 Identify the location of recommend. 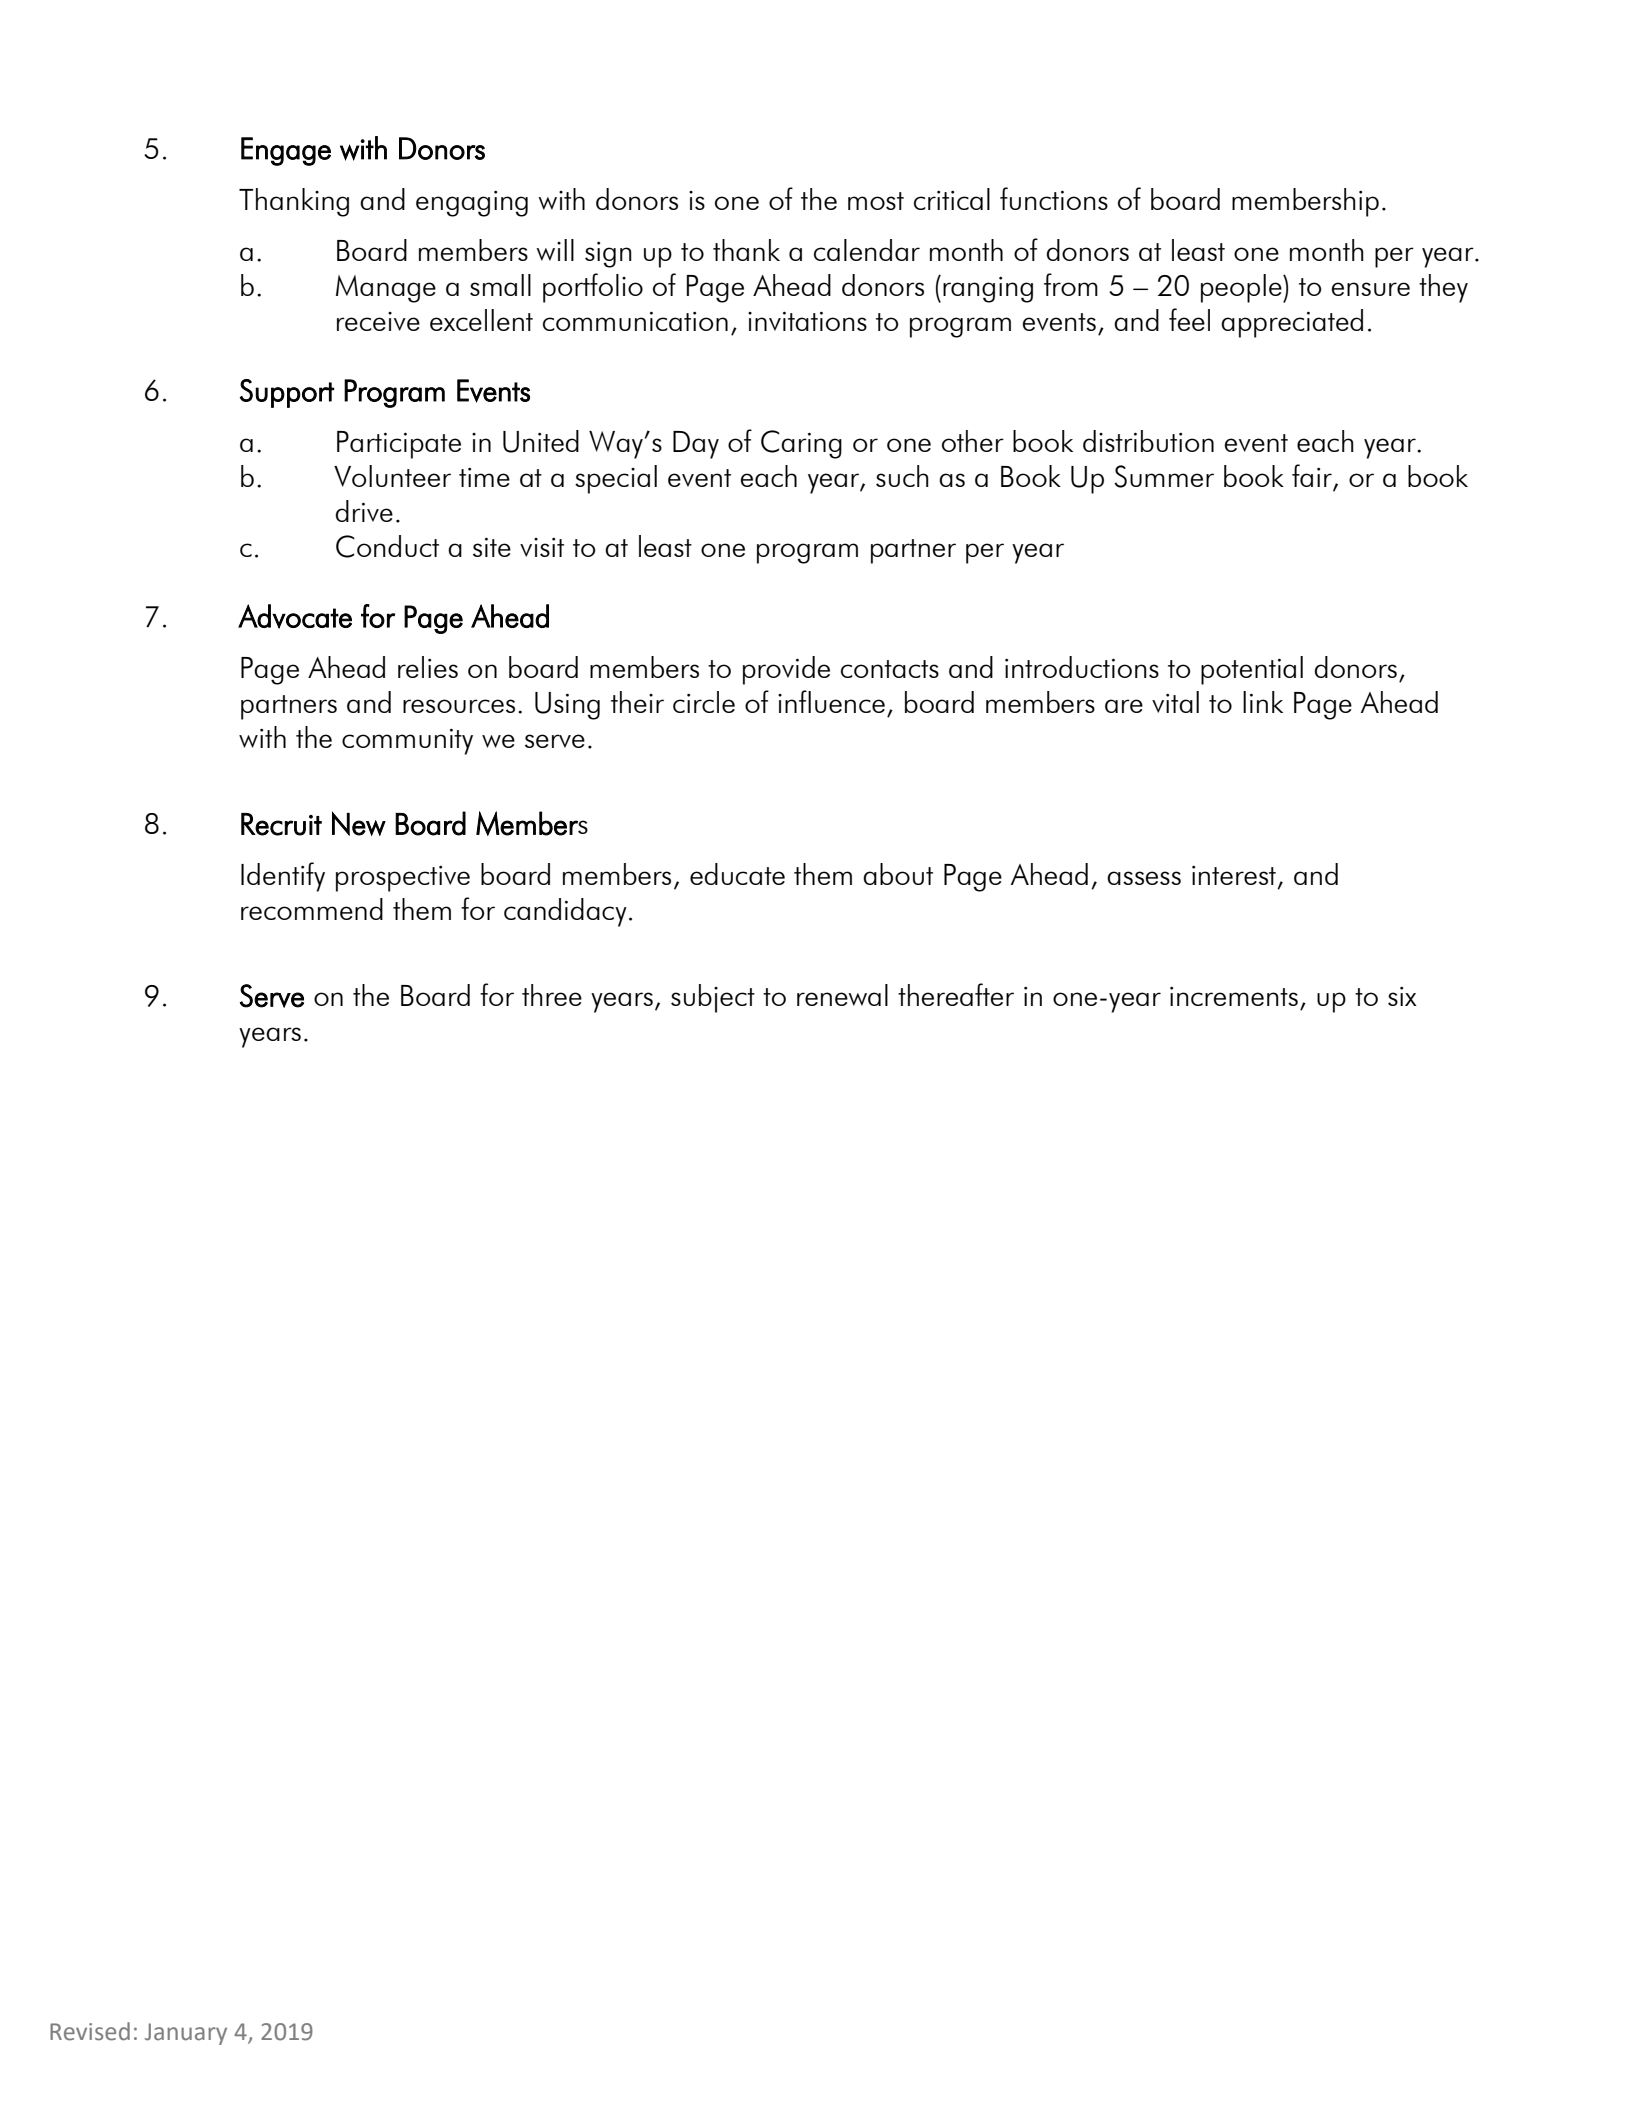
(312, 909).
